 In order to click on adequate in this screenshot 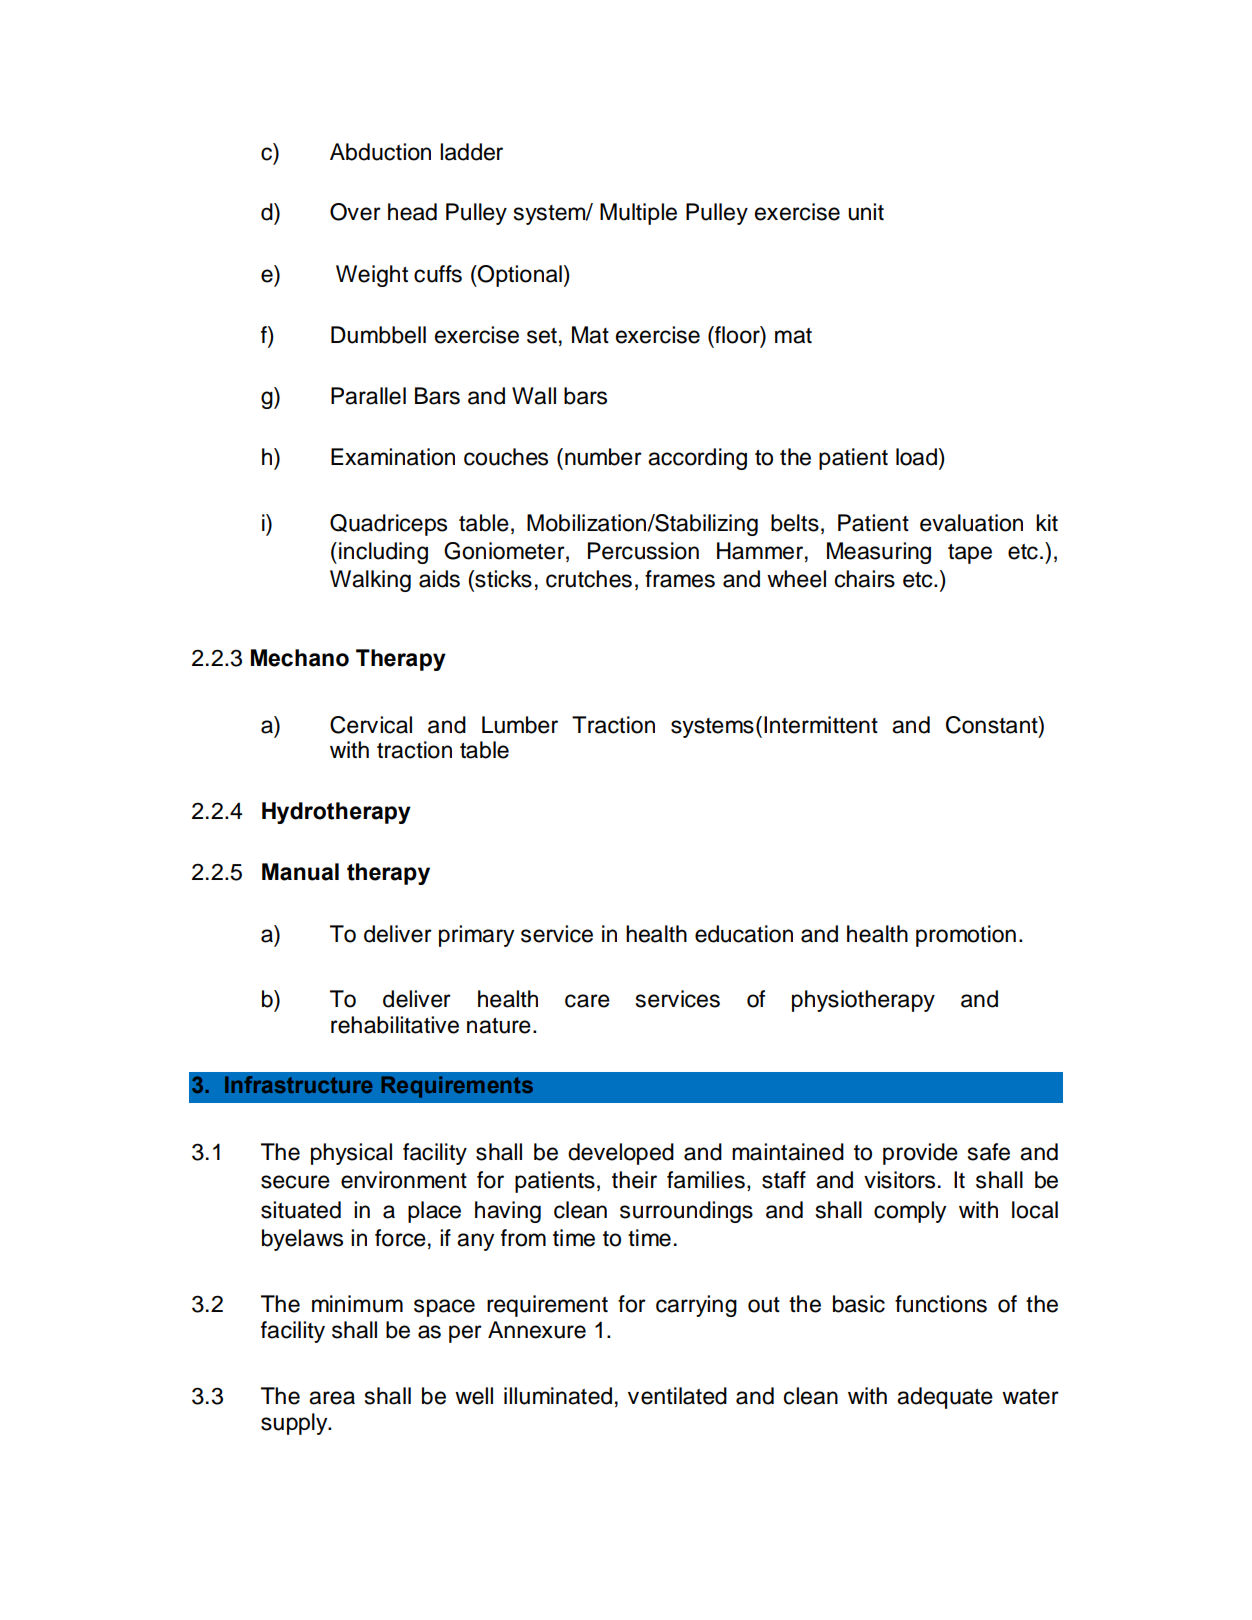, I will do `click(945, 1398)`.
